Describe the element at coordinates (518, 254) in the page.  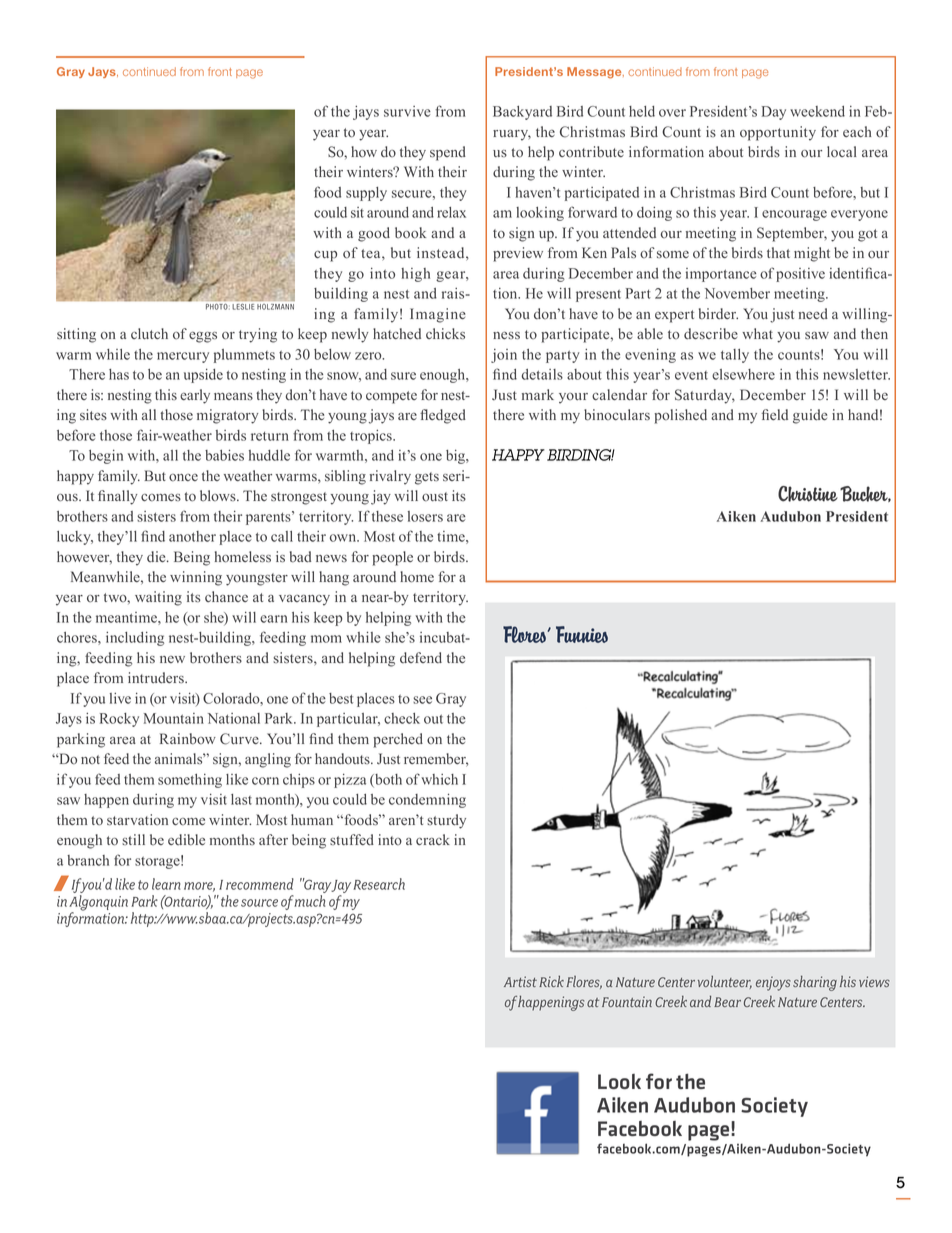
I see `preview` at that location.
